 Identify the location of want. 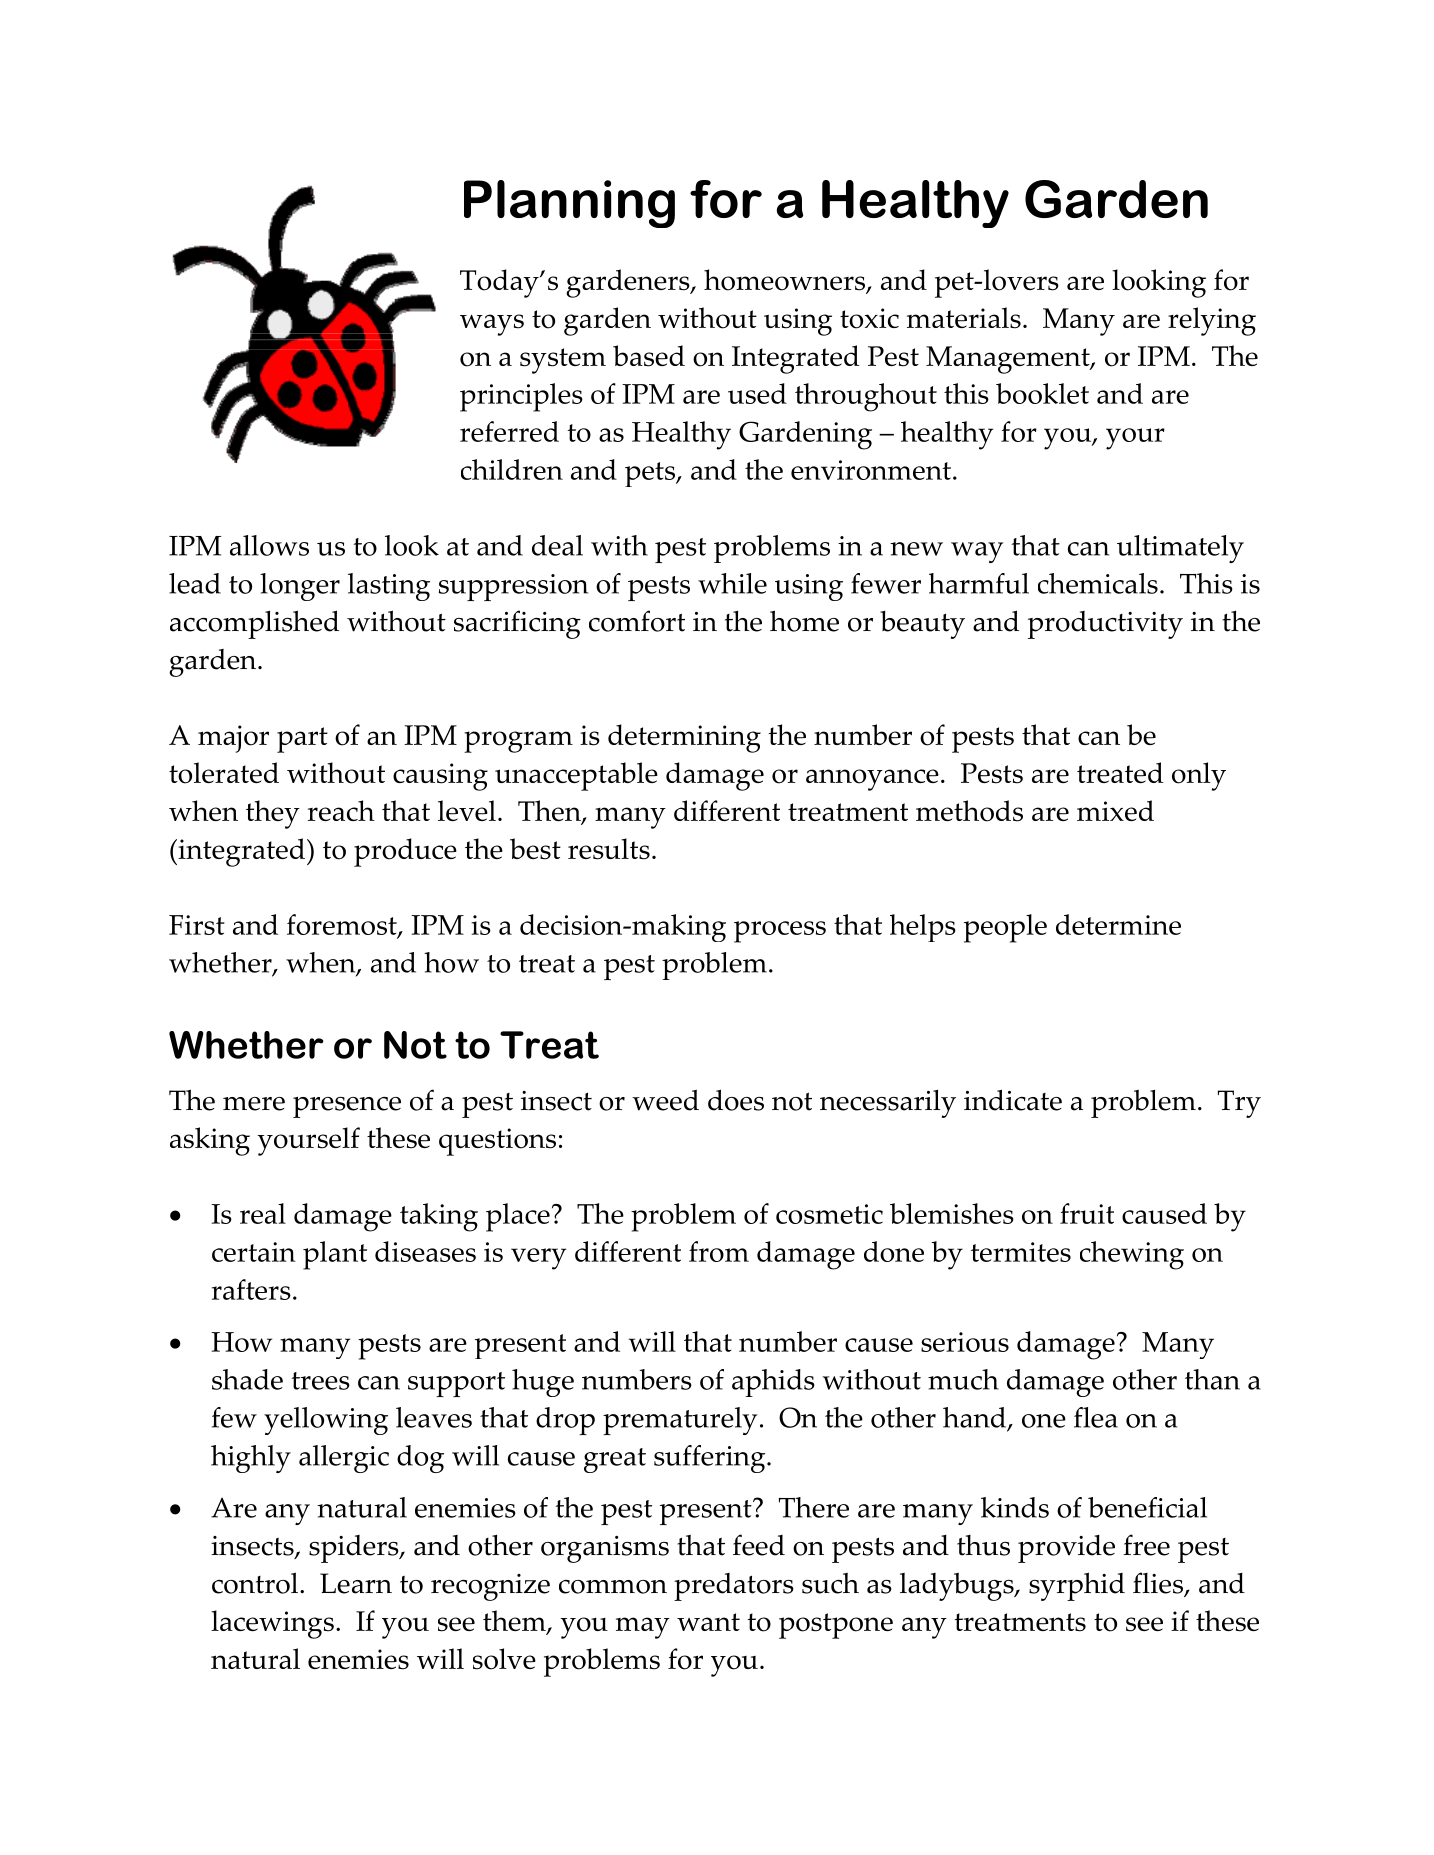
(708, 1622).
